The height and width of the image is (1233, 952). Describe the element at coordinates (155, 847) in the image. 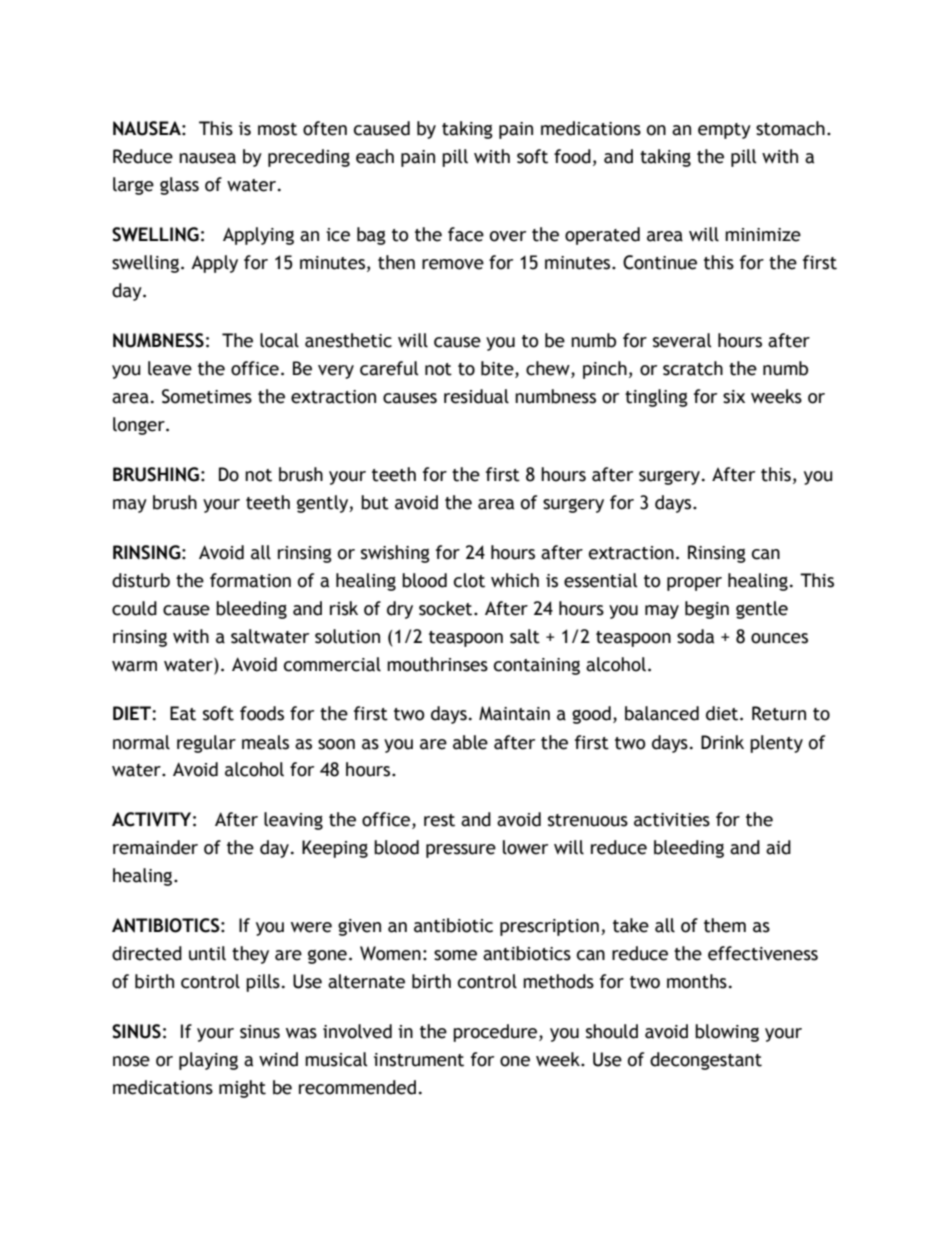

I see `remainder` at that location.
